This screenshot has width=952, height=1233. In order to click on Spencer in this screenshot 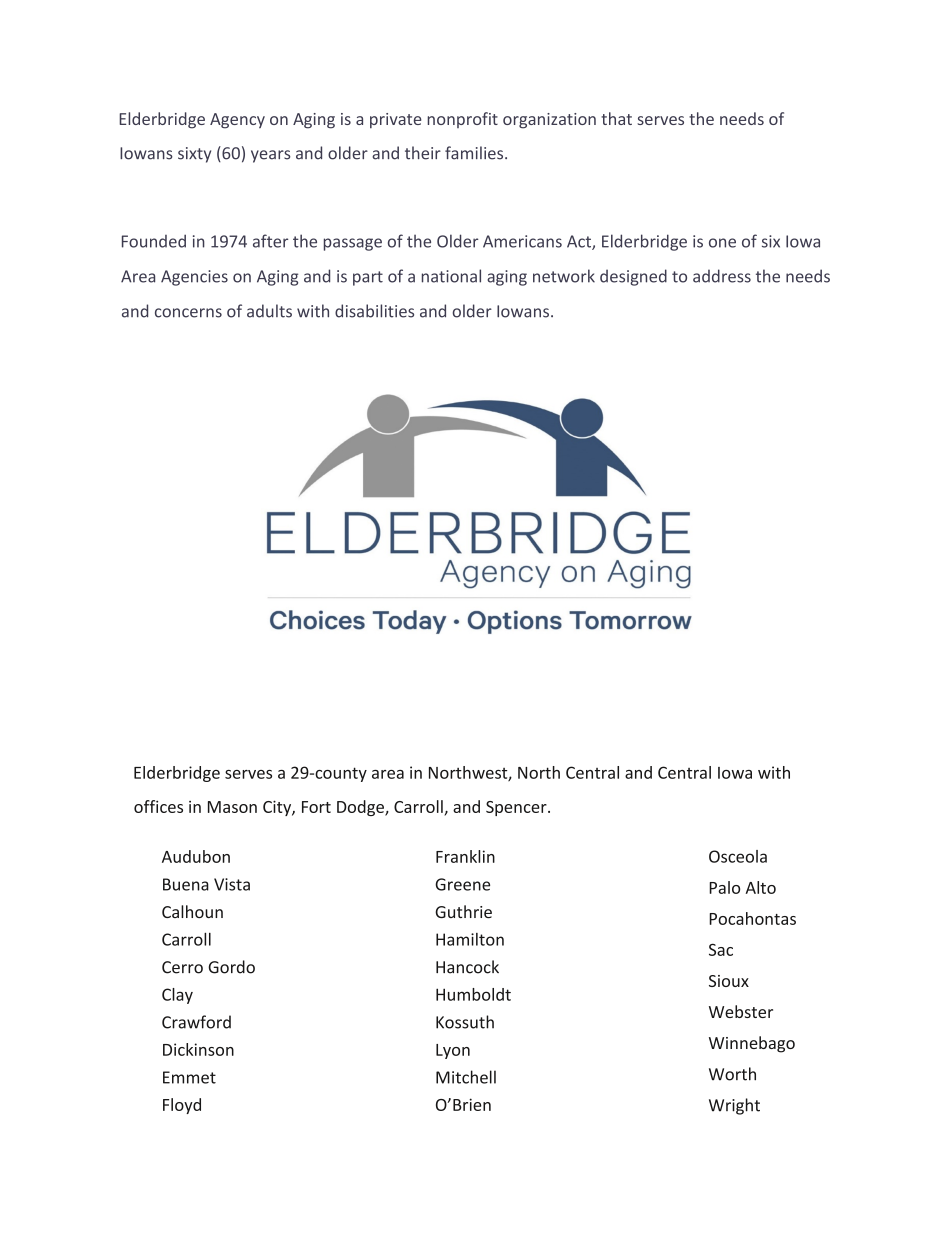, I will do `click(517, 808)`.
